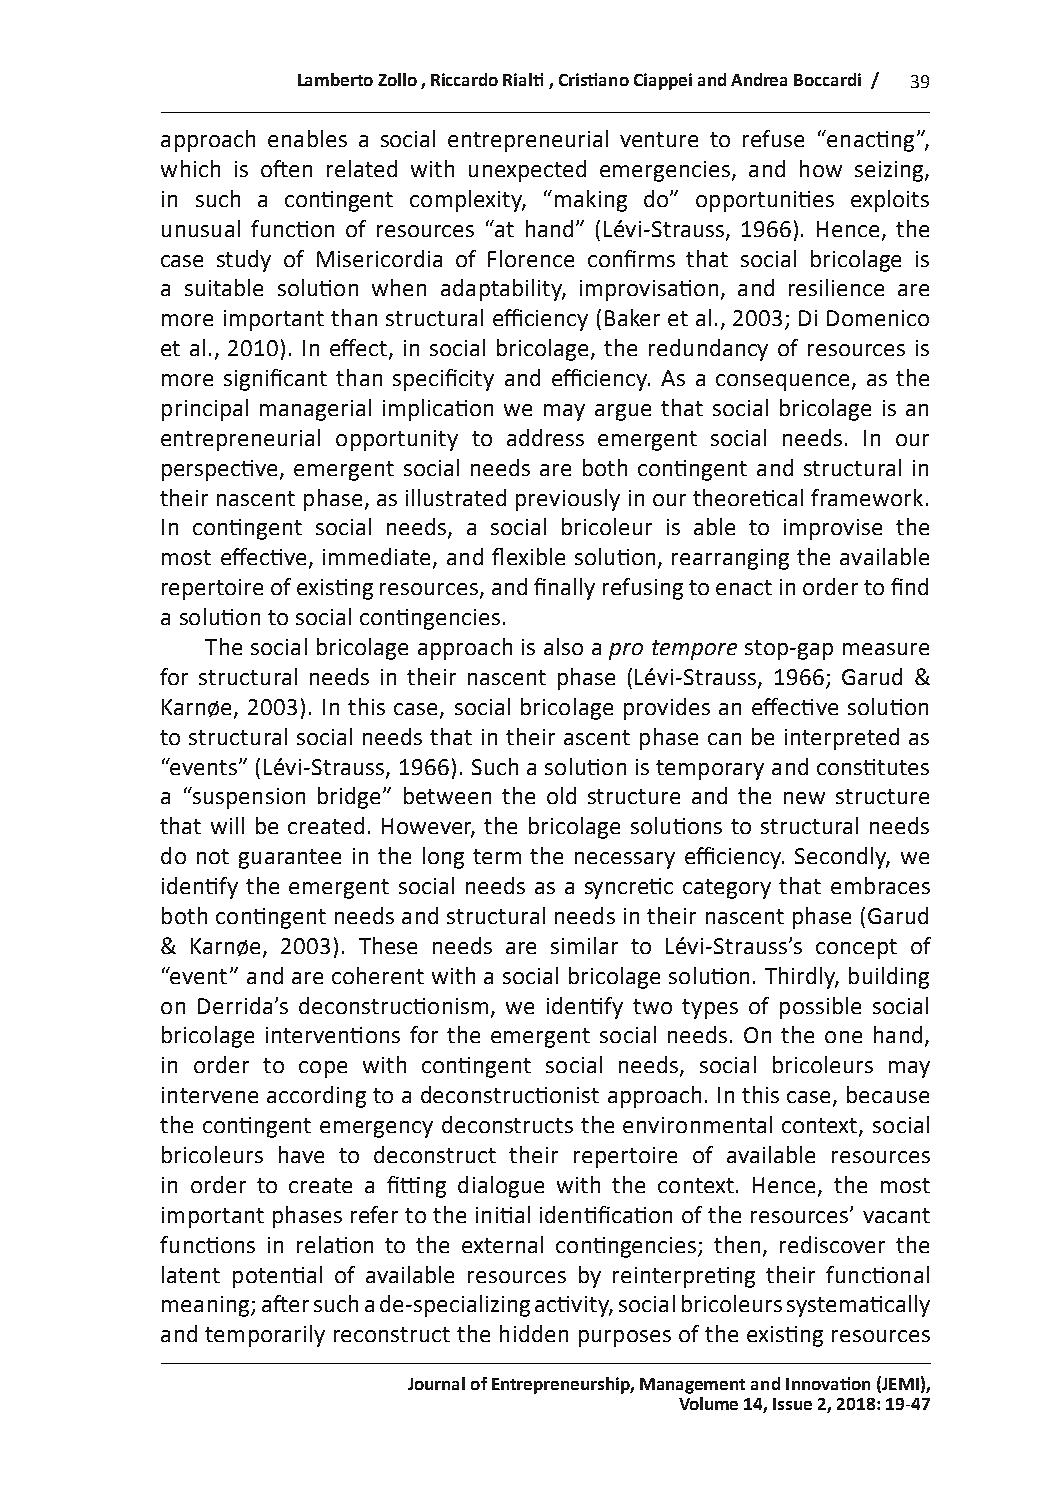  What do you see at coordinates (534, 1333) in the screenshot?
I see `hidden` at bounding box center [534, 1333].
